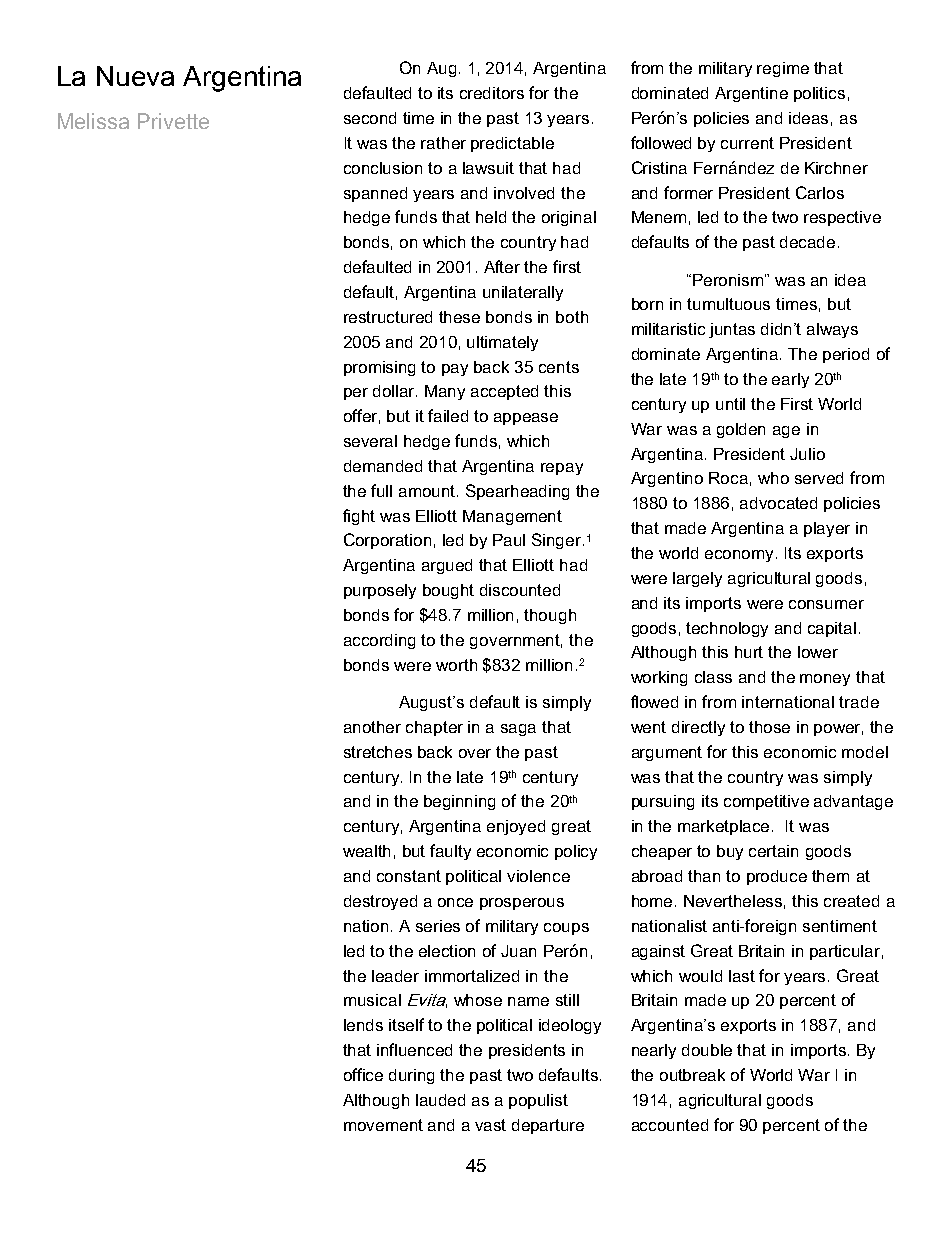 This document has width=952, height=1233. I want to click on consumer, so click(826, 604).
